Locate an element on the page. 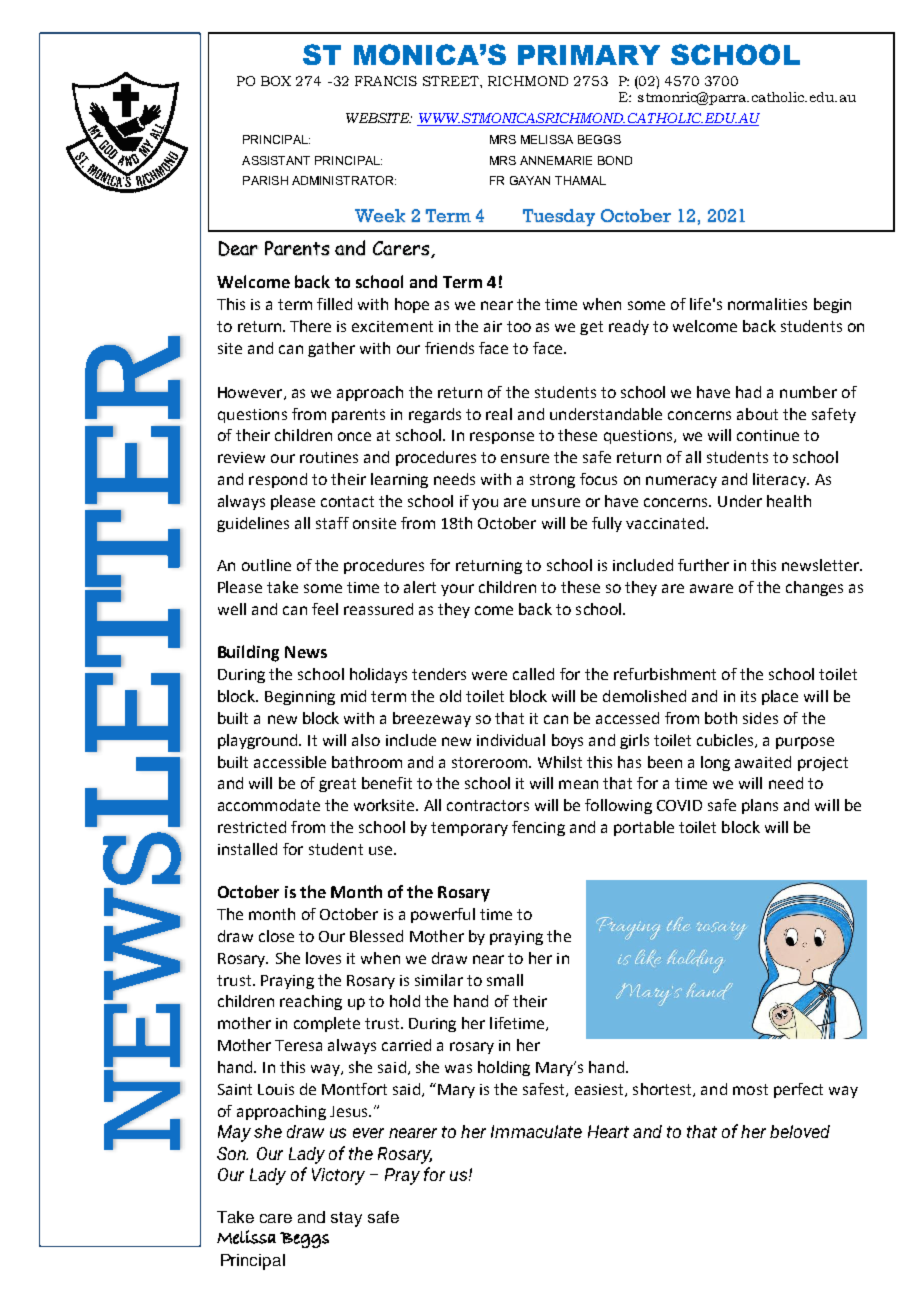  ANNEMARIE is located at coordinates (556, 160).
